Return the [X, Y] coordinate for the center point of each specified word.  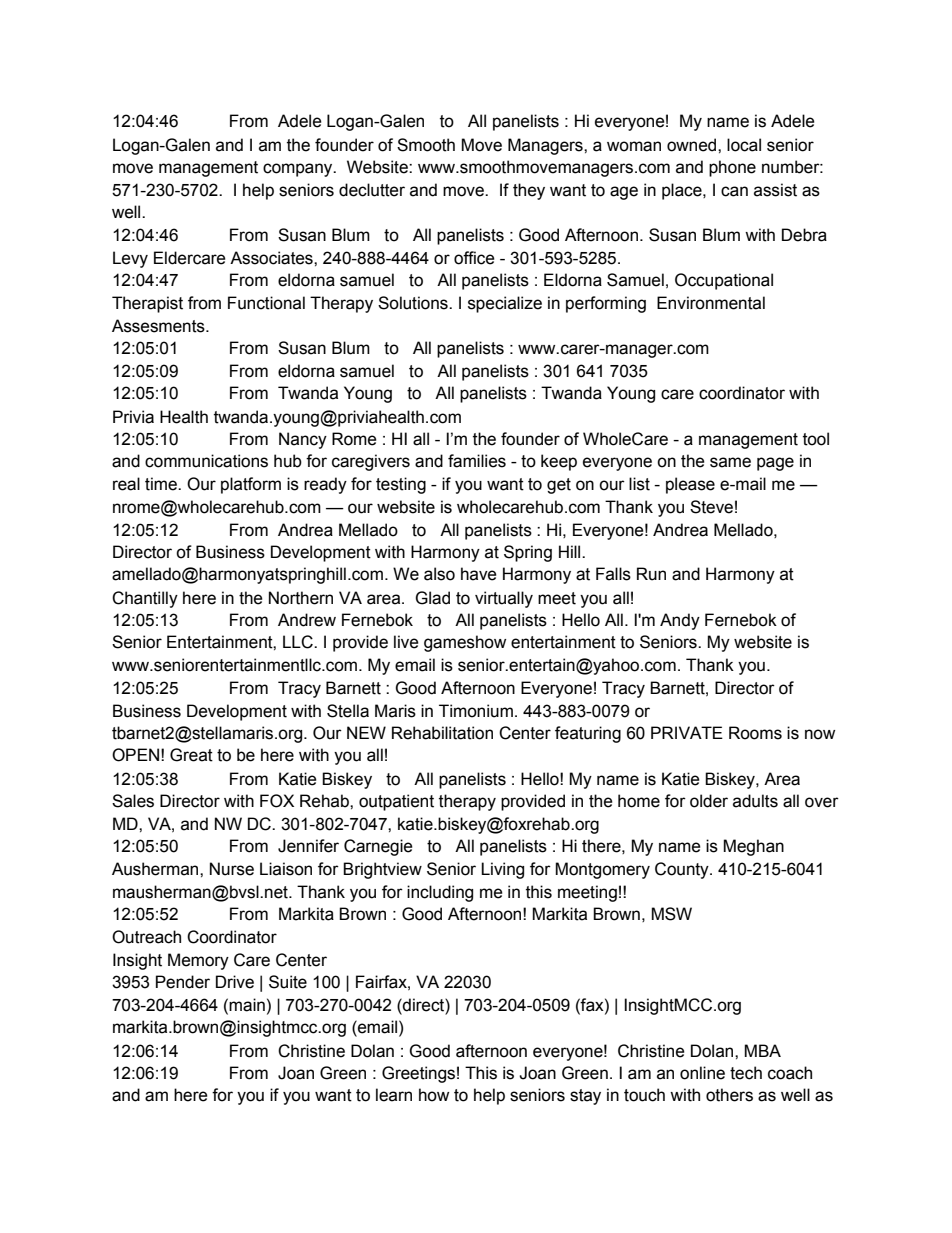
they [529, 191]
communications [206, 461]
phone [732, 168]
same [730, 462]
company [299, 170]
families [477, 461]
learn [394, 1095]
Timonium [476, 711]
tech [746, 1073]
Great [191, 755]
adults [755, 801]
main [247, 1005]
